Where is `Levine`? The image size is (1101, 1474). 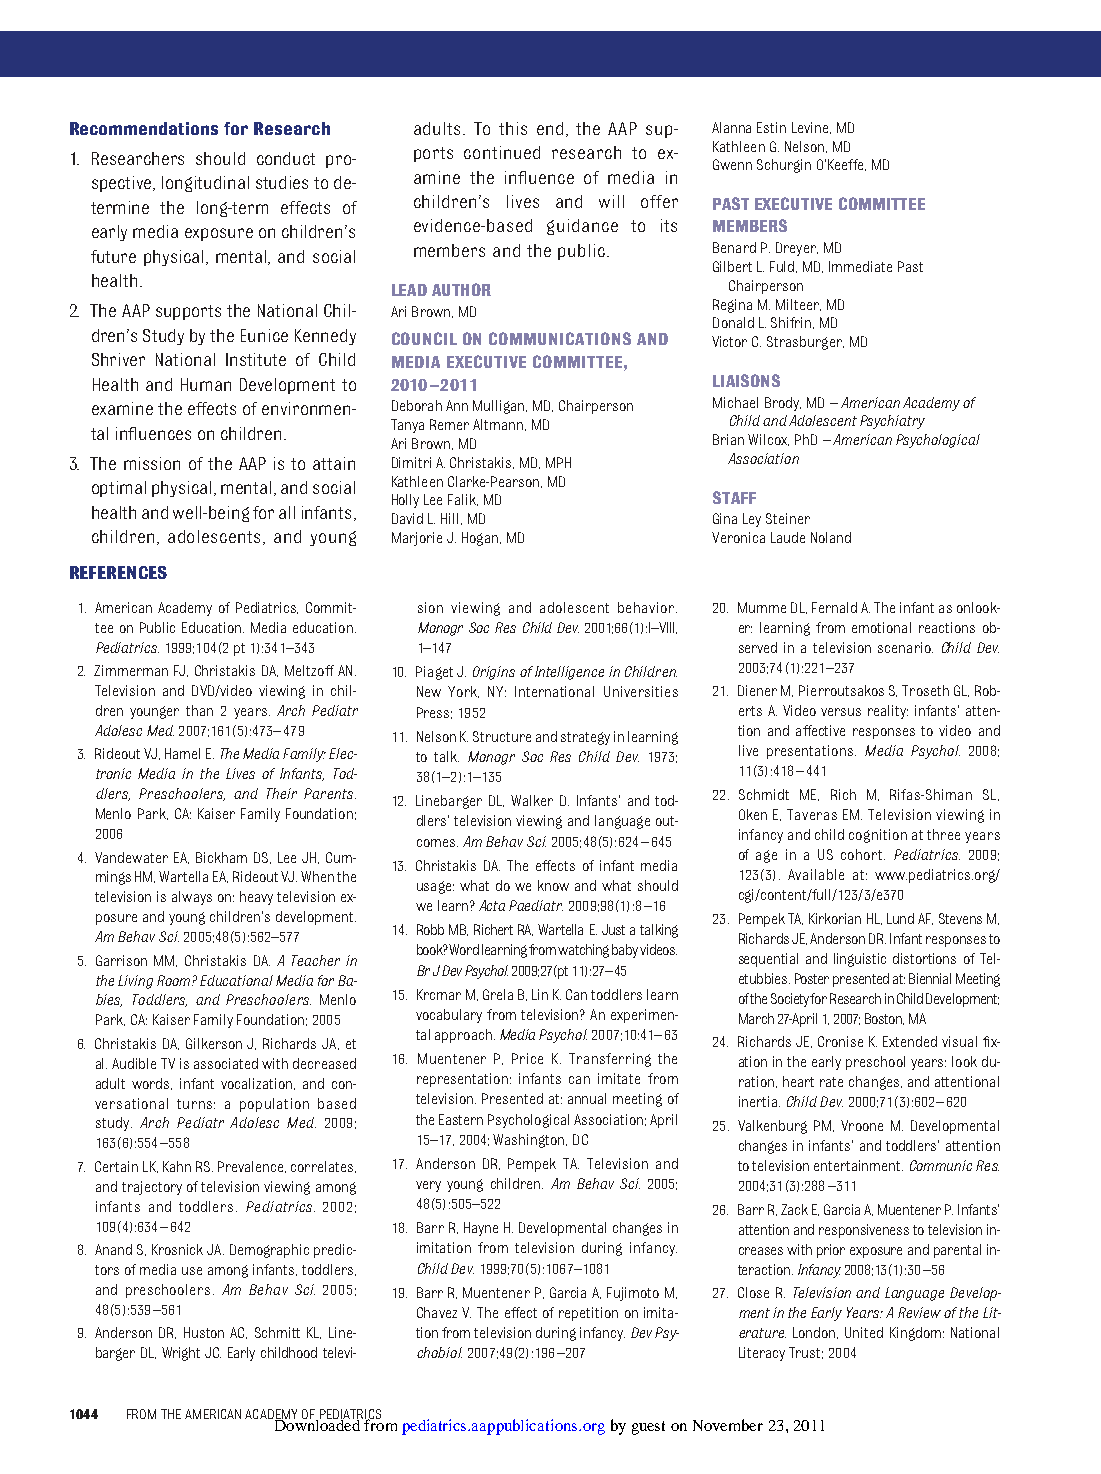
Levine is located at coordinates (811, 128).
